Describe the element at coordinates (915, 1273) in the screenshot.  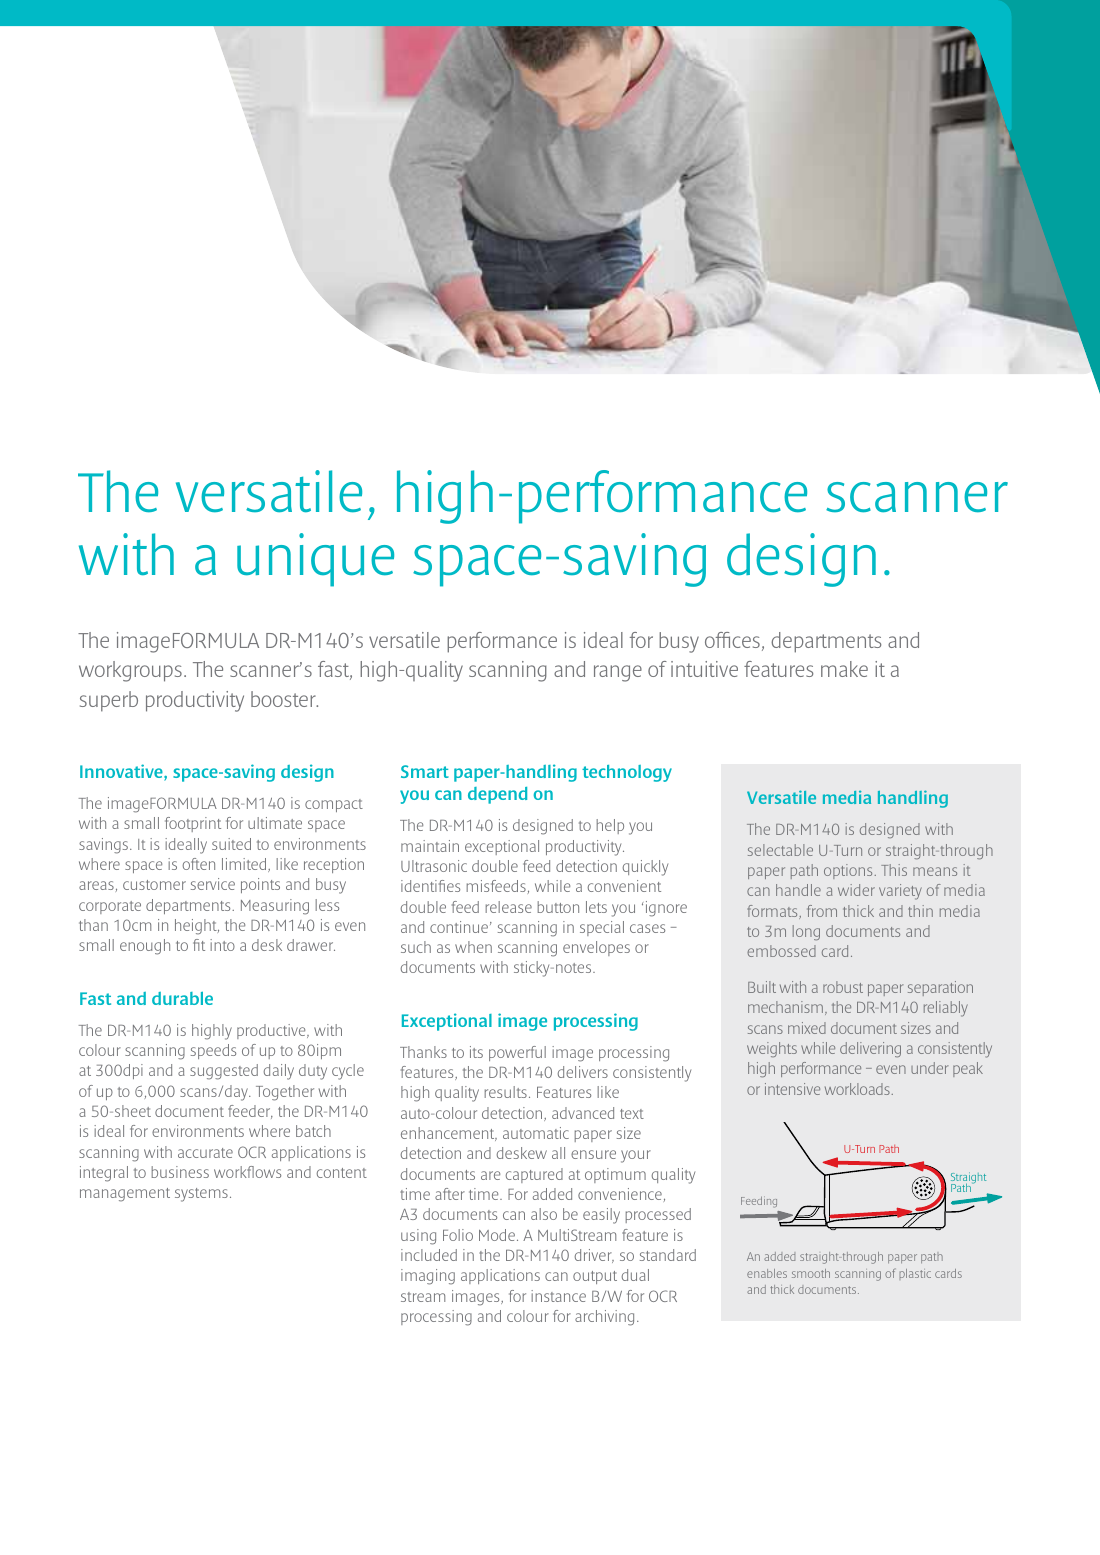
I see `plastic` at that location.
